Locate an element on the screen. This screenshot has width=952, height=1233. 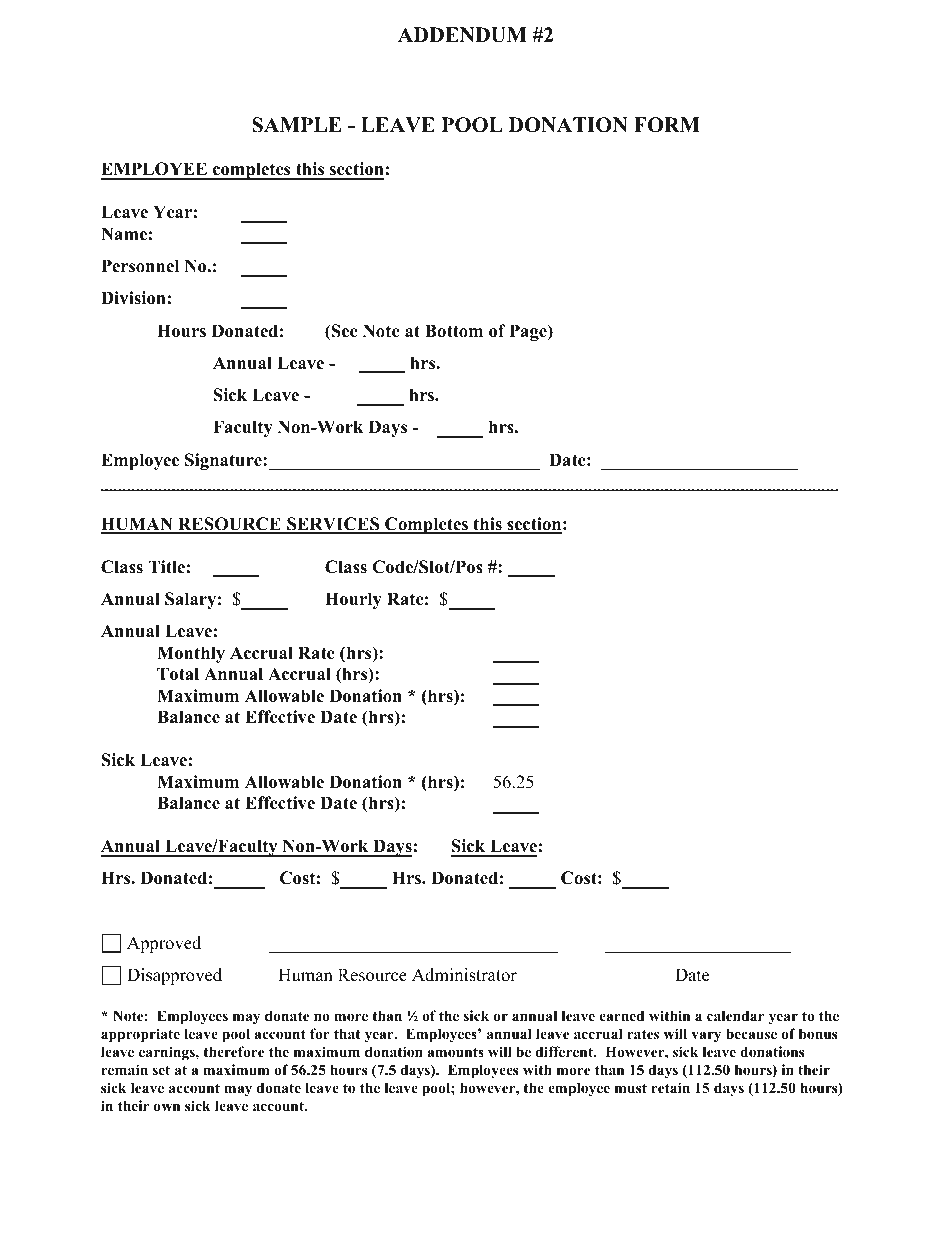
amounts is located at coordinates (455, 1052).
